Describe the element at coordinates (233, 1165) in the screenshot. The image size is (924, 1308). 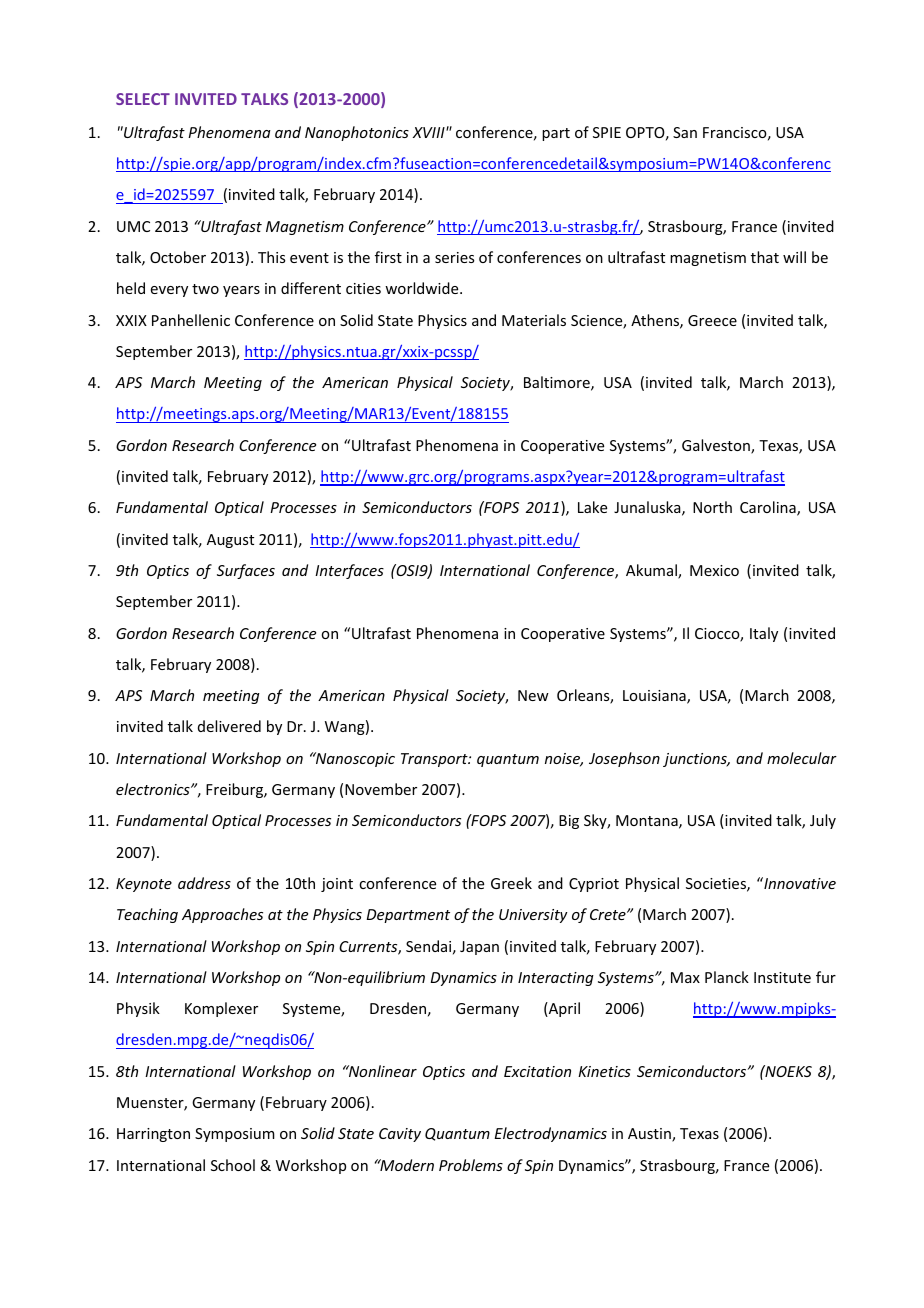
I see `School` at that location.
